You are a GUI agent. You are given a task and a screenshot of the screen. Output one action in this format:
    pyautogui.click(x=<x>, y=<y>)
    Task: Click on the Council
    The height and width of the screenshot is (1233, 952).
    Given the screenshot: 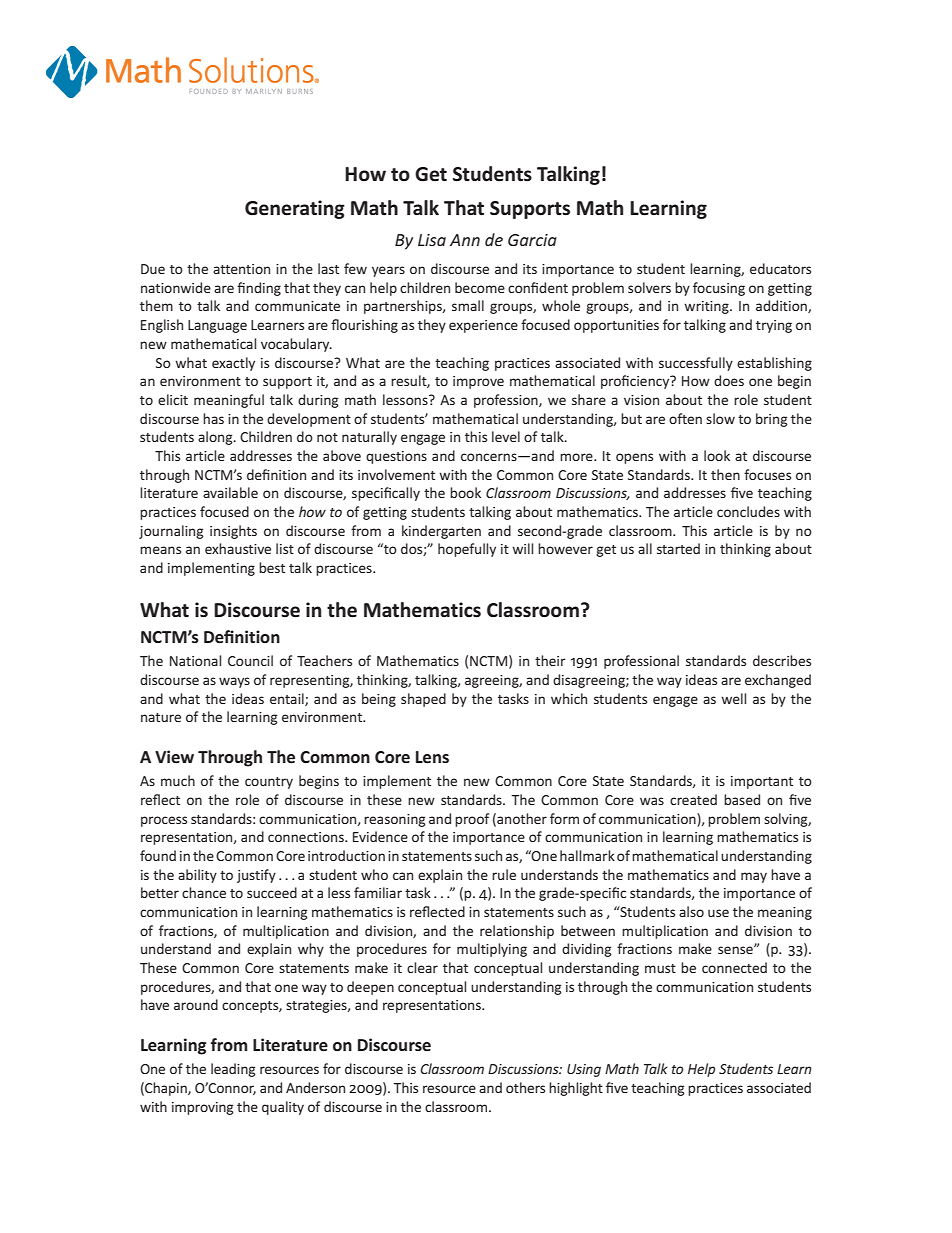 What is the action you would take?
    pyautogui.click(x=250, y=660)
